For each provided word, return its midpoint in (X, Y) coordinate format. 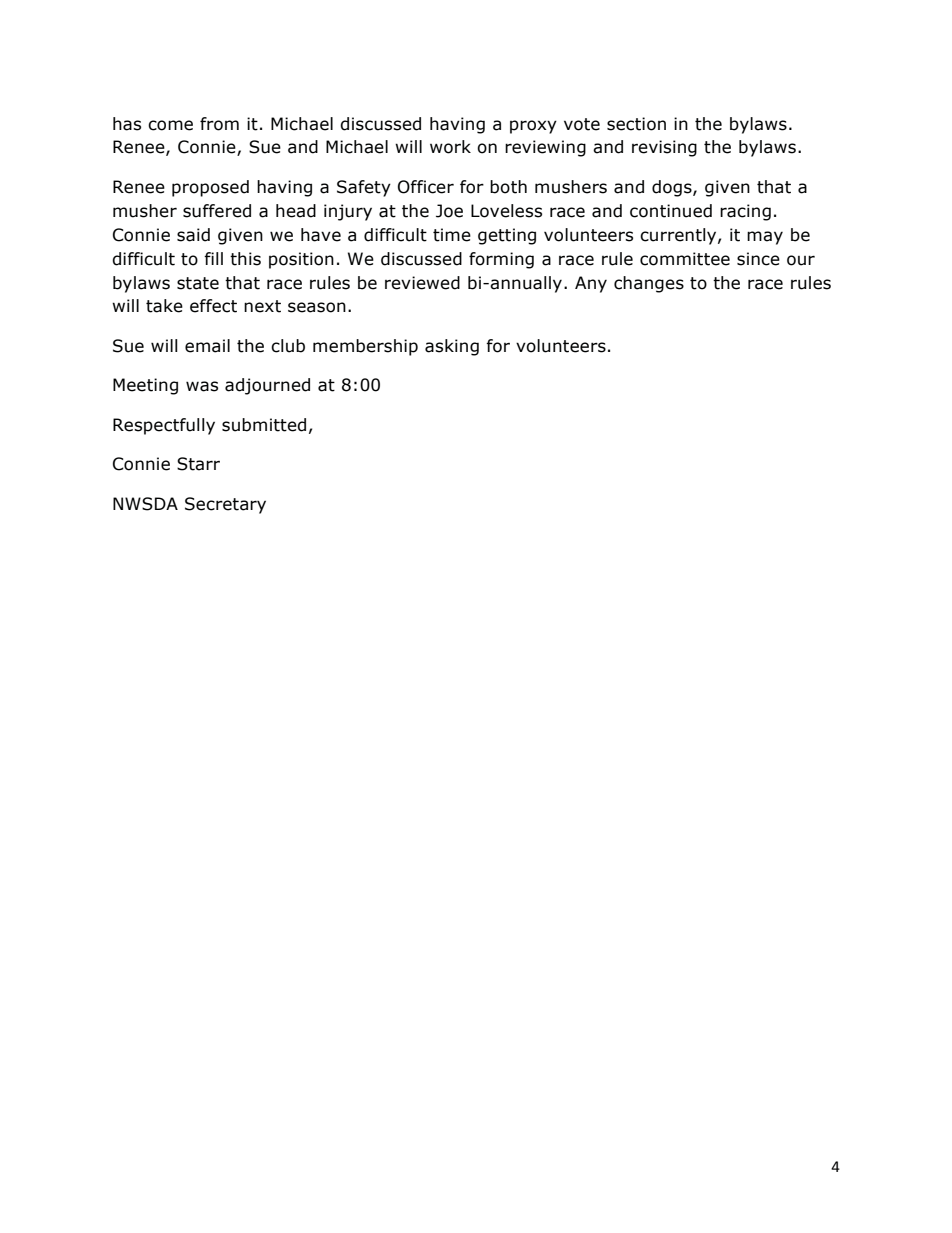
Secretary (225, 505)
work (450, 147)
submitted (264, 425)
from (219, 124)
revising (664, 148)
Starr (198, 464)
